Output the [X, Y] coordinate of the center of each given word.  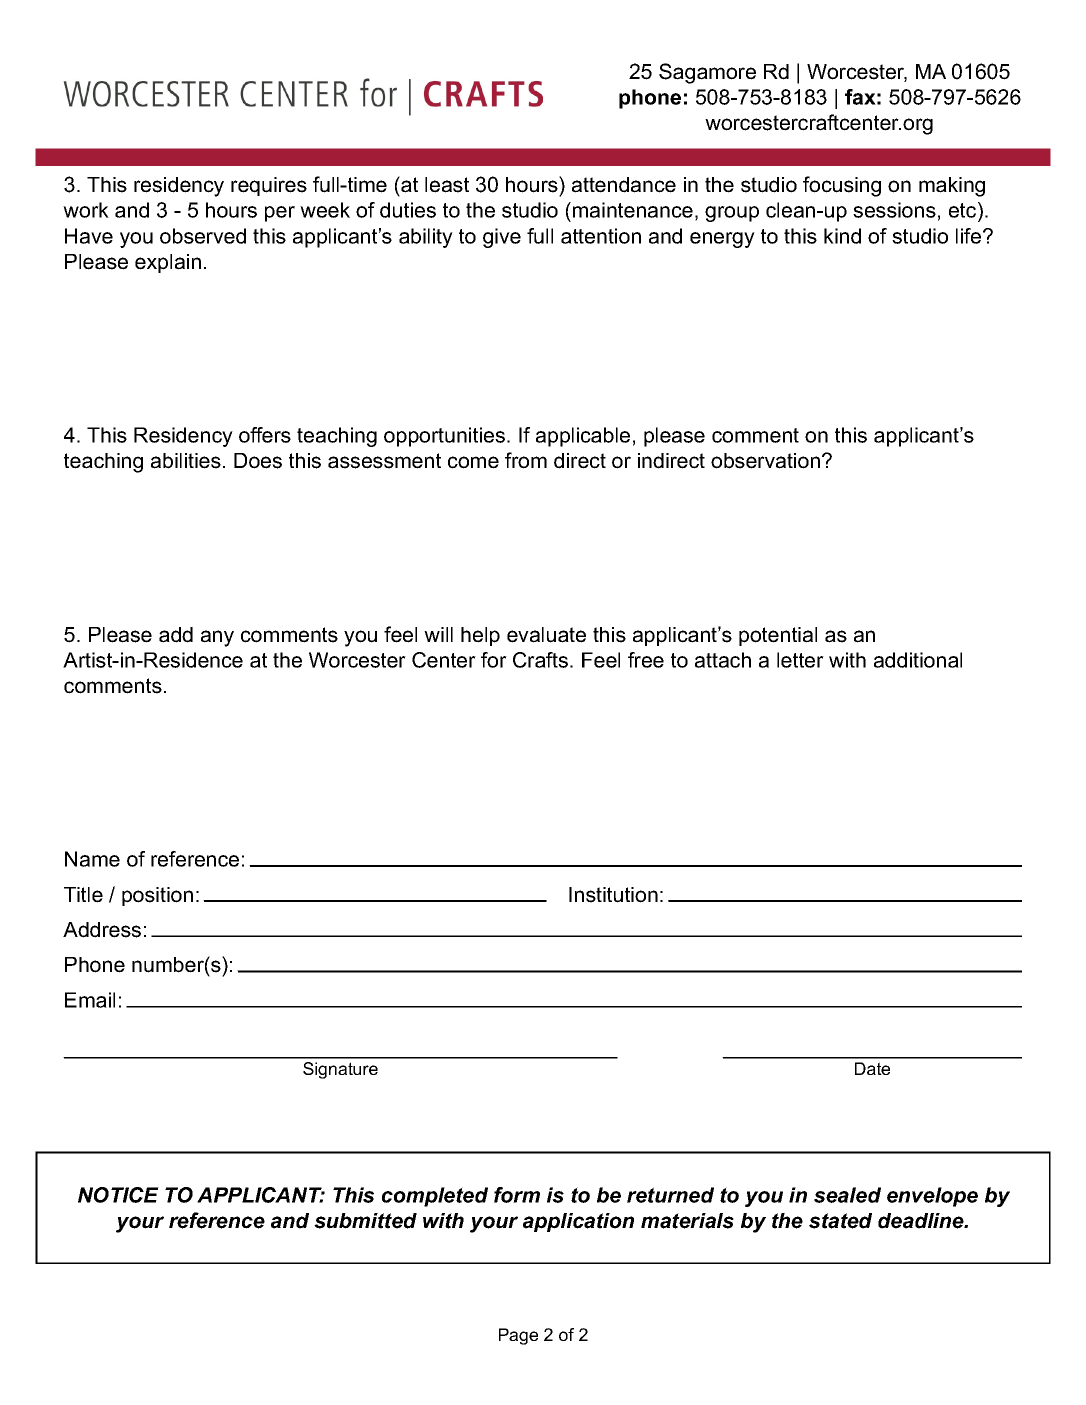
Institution [613, 895]
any [217, 638]
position [157, 896]
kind [842, 236]
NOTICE [118, 1195]
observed [203, 236]
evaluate [546, 635]
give [502, 238]
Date [872, 1068]
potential [778, 636]
